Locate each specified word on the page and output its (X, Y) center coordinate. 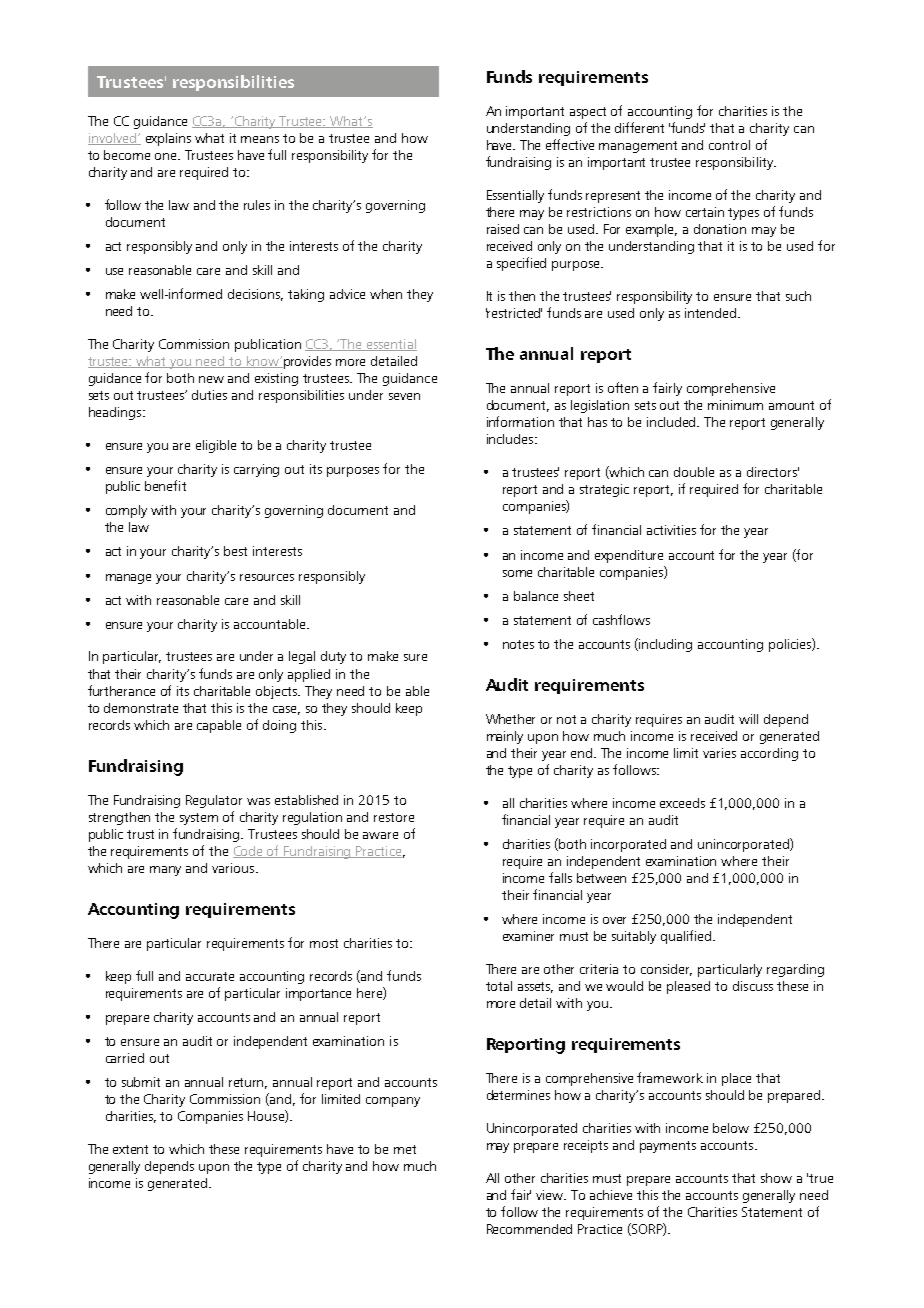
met (405, 1149)
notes (518, 644)
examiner (528, 936)
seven (404, 396)
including (665, 645)
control (729, 145)
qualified (687, 937)
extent (130, 1149)
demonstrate (141, 708)
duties (209, 395)
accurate (210, 976)
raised (503, 229)
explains (168, 139)
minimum (735, 405)
